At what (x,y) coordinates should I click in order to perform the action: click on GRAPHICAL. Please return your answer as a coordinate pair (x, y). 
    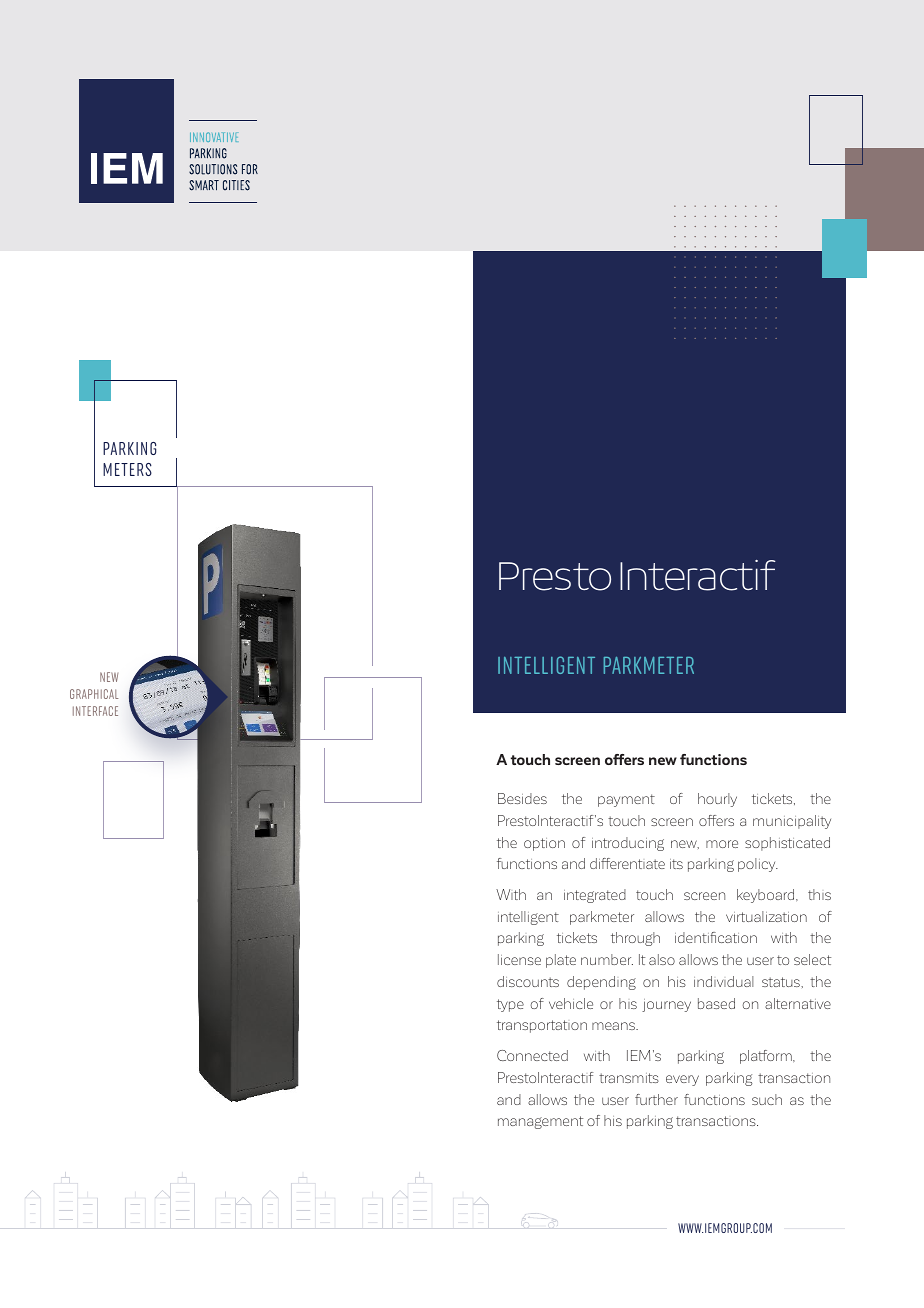
    Looking at the image, I should click on (94, 694).
